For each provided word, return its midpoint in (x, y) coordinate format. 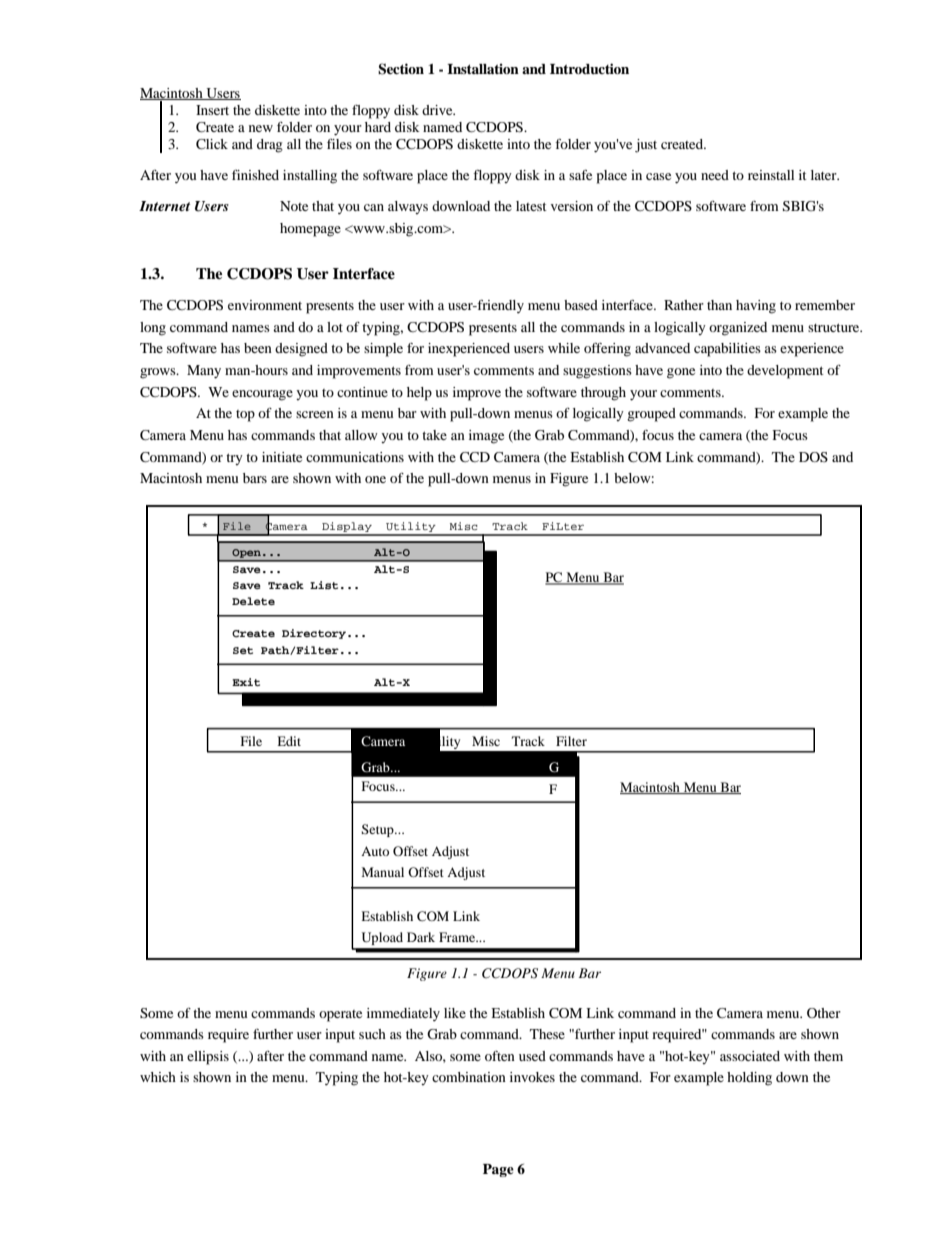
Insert (212, 110)
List (324, 585)
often (500, 1056)
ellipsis (208, 1058)
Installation (483, 68)
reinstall (771, 175)
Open (247, 553)
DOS (813, 457)
